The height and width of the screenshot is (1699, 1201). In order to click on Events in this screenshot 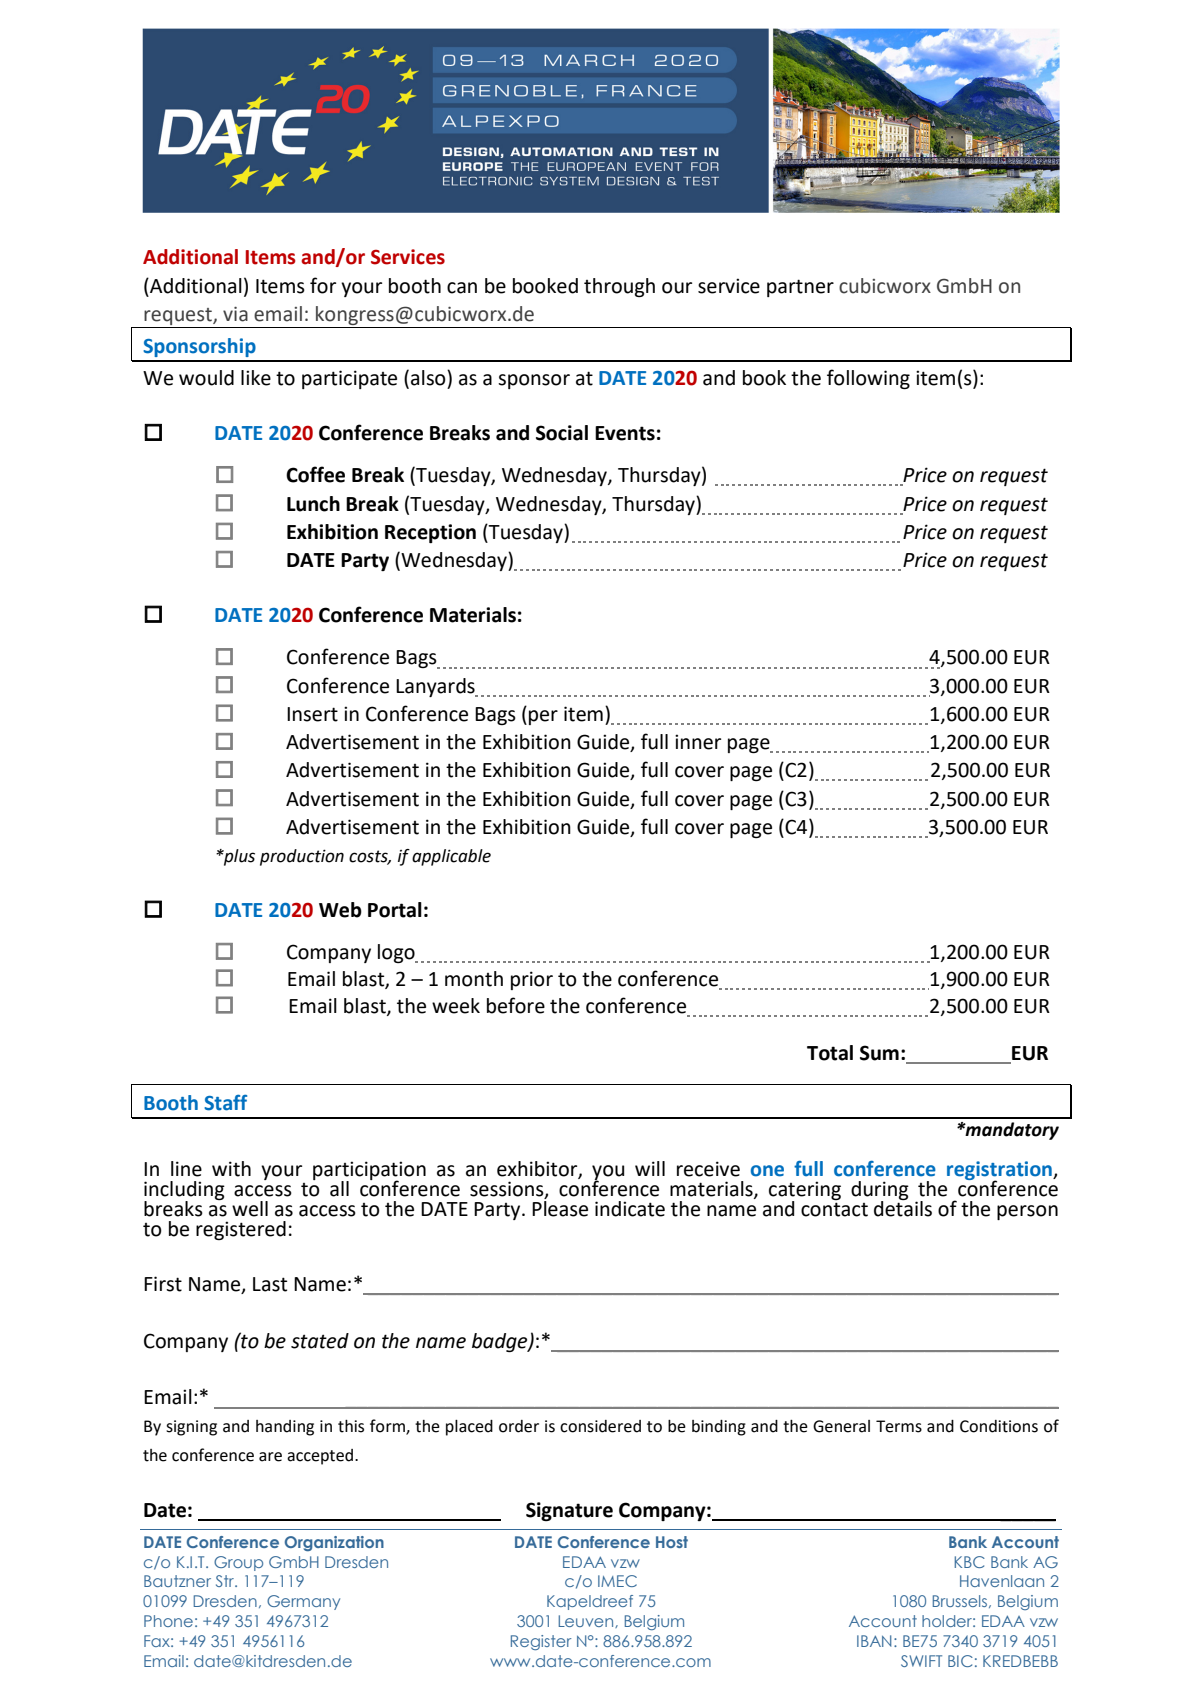, I will do `click(625, 433)`.
